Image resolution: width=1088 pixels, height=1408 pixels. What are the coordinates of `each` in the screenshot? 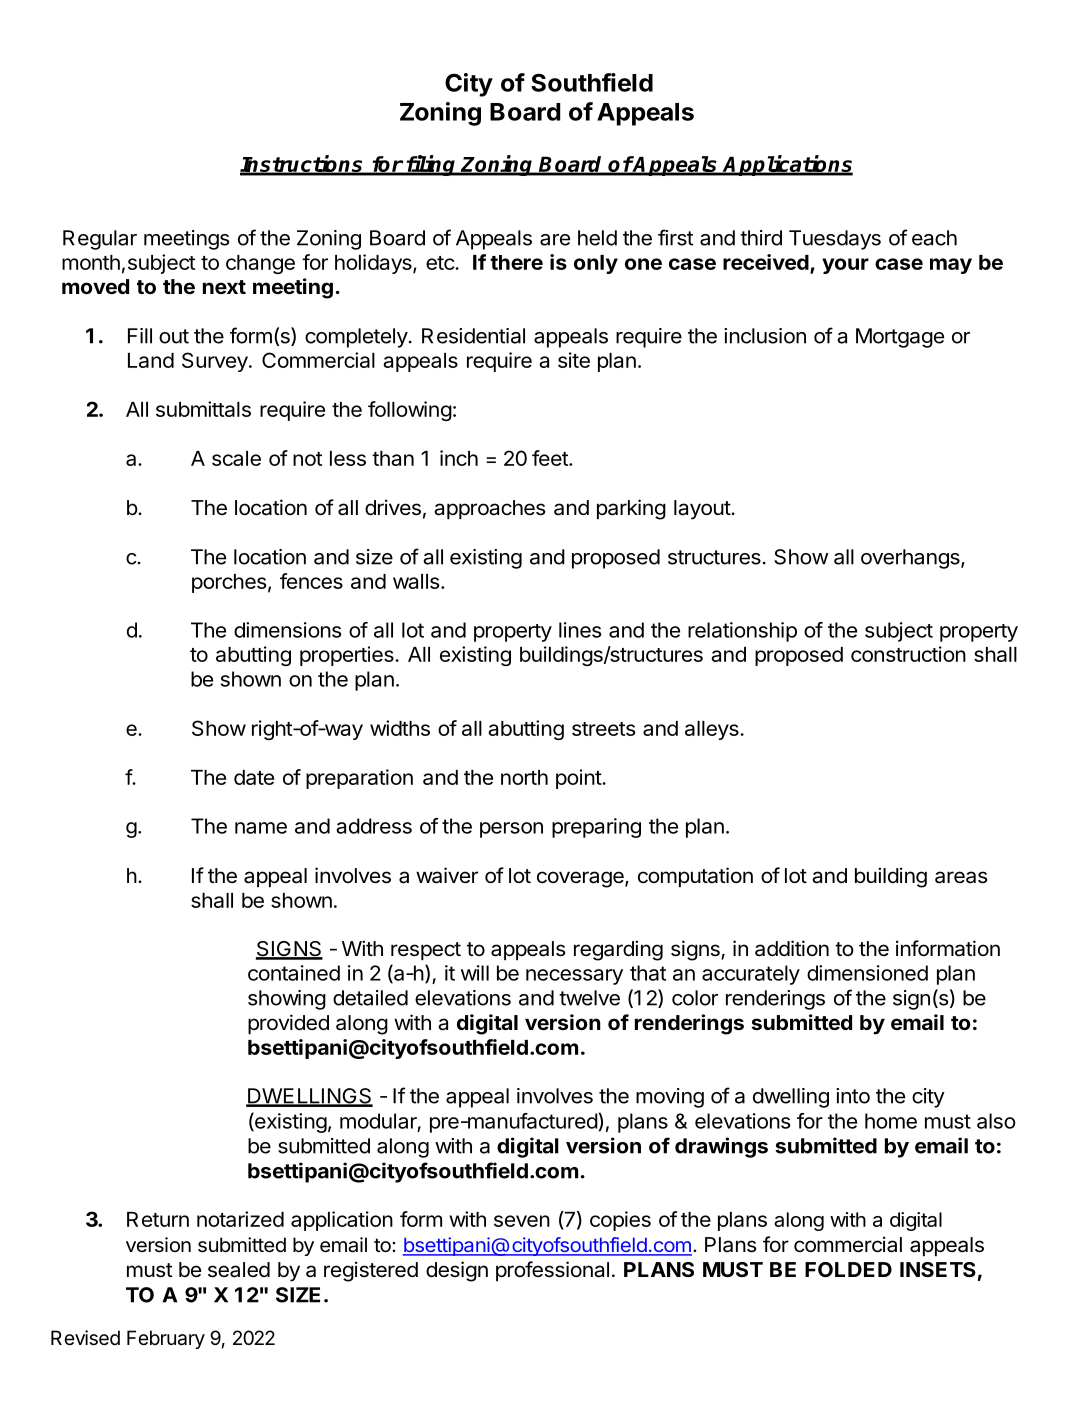 It's located at (934, 238).
